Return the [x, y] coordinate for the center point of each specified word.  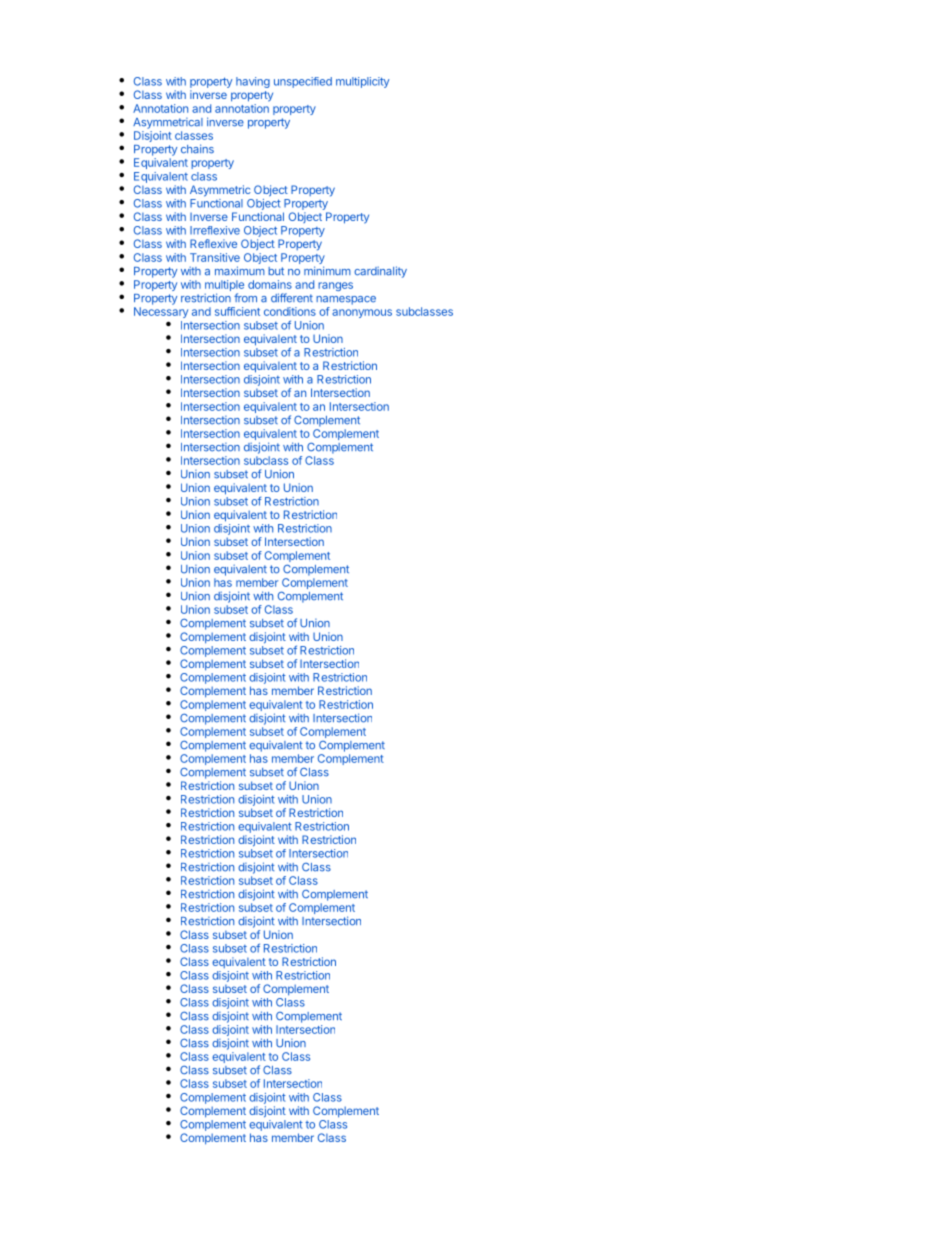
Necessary [161, 312]
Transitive [215, 257]
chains [197, 149]
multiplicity [362, 82]
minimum [327, 270]
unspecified [303, 82]
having [253, 82]
